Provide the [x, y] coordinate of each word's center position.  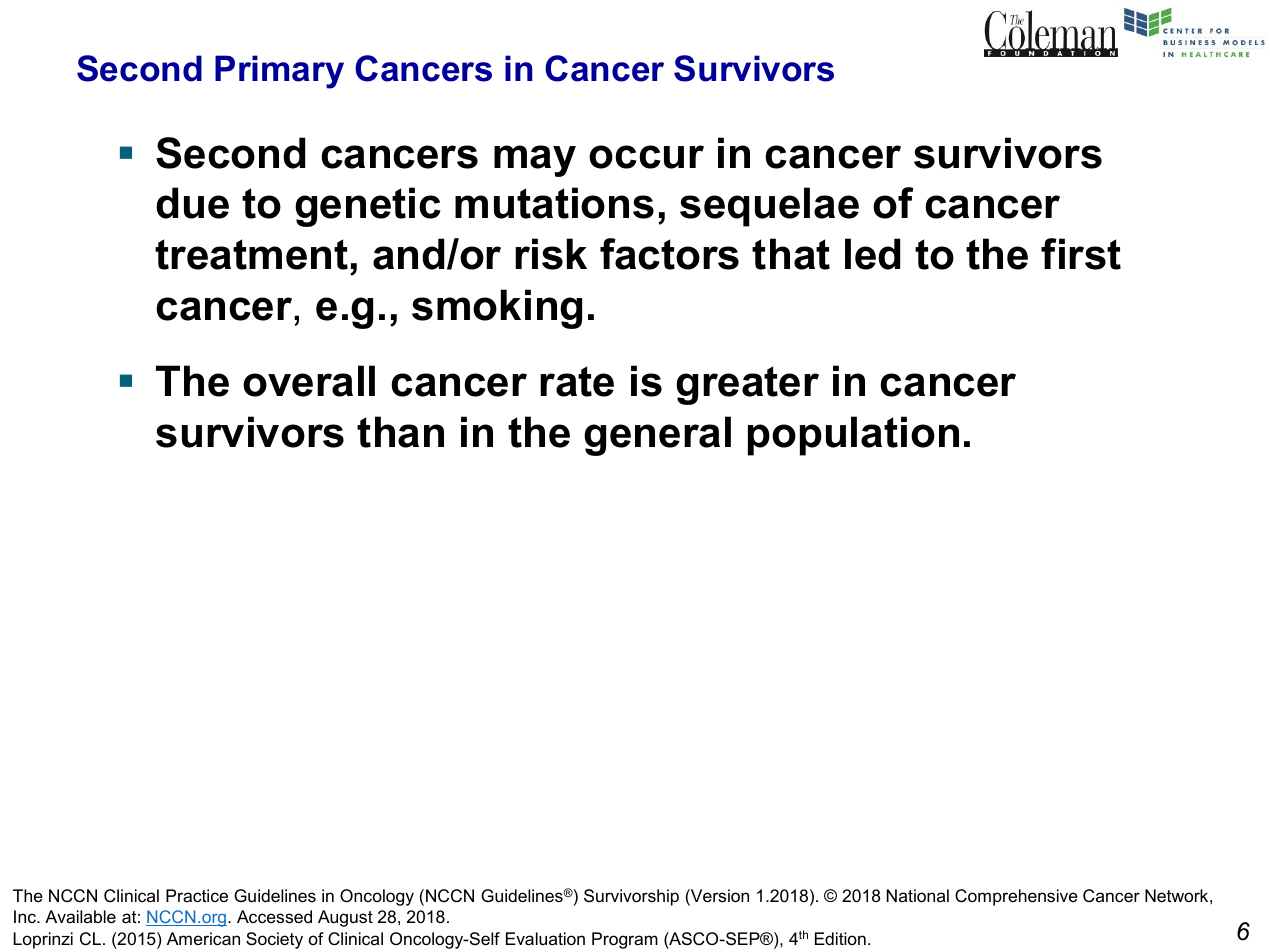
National [918, 896]
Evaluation [545, 939]
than [400, 432]
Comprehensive [1016, 897]
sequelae [769, 207]
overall [309, 381]
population [853, 436]
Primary [279, 72]
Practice [197, 895]
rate [577, 381]
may [535, 161]
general [657, 436]
